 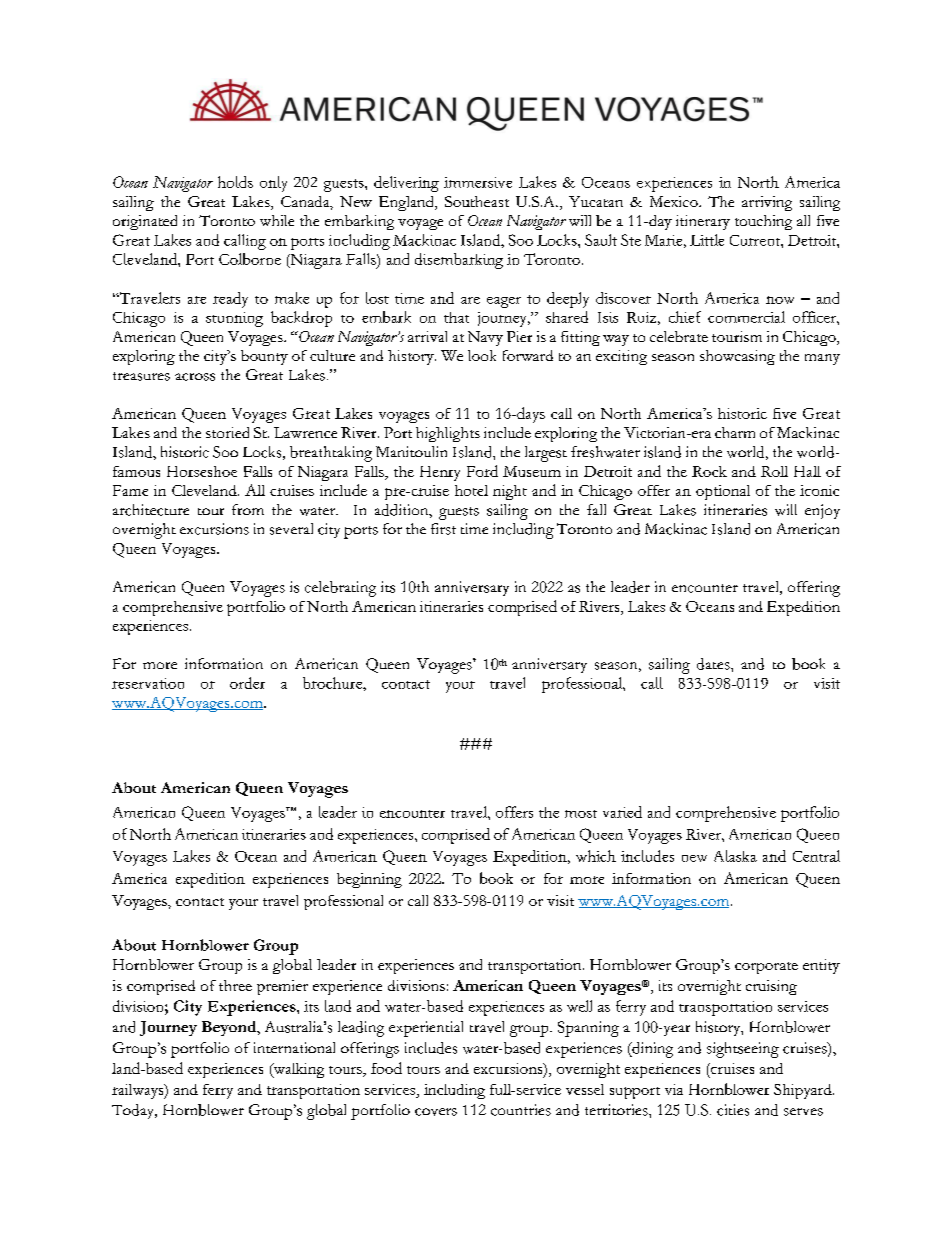 What do you see at coordinates (195, 377) in the image?
I see `across` at bounding box center [195, 377].
